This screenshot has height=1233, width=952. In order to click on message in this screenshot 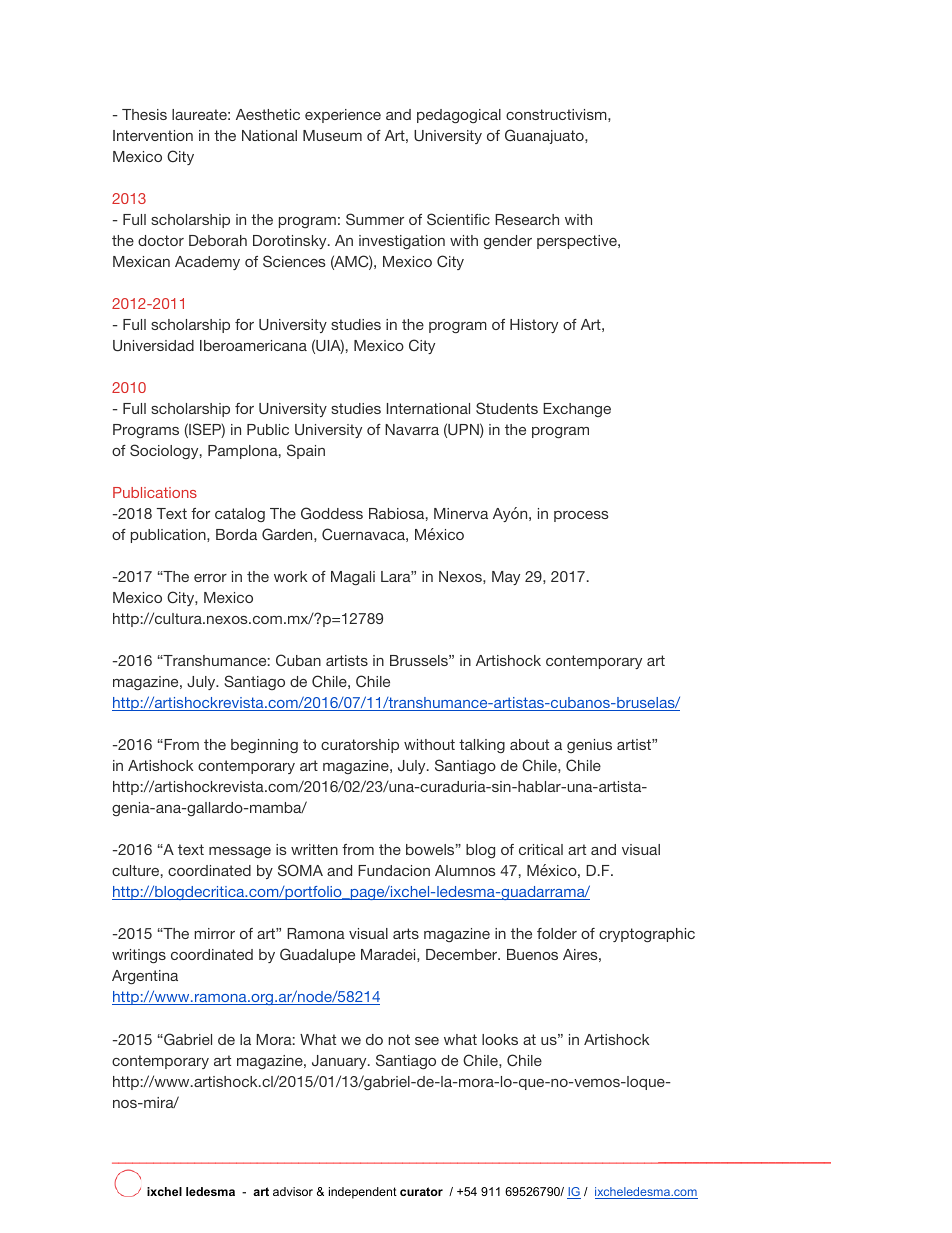, I will do `click(240, 852)`.
